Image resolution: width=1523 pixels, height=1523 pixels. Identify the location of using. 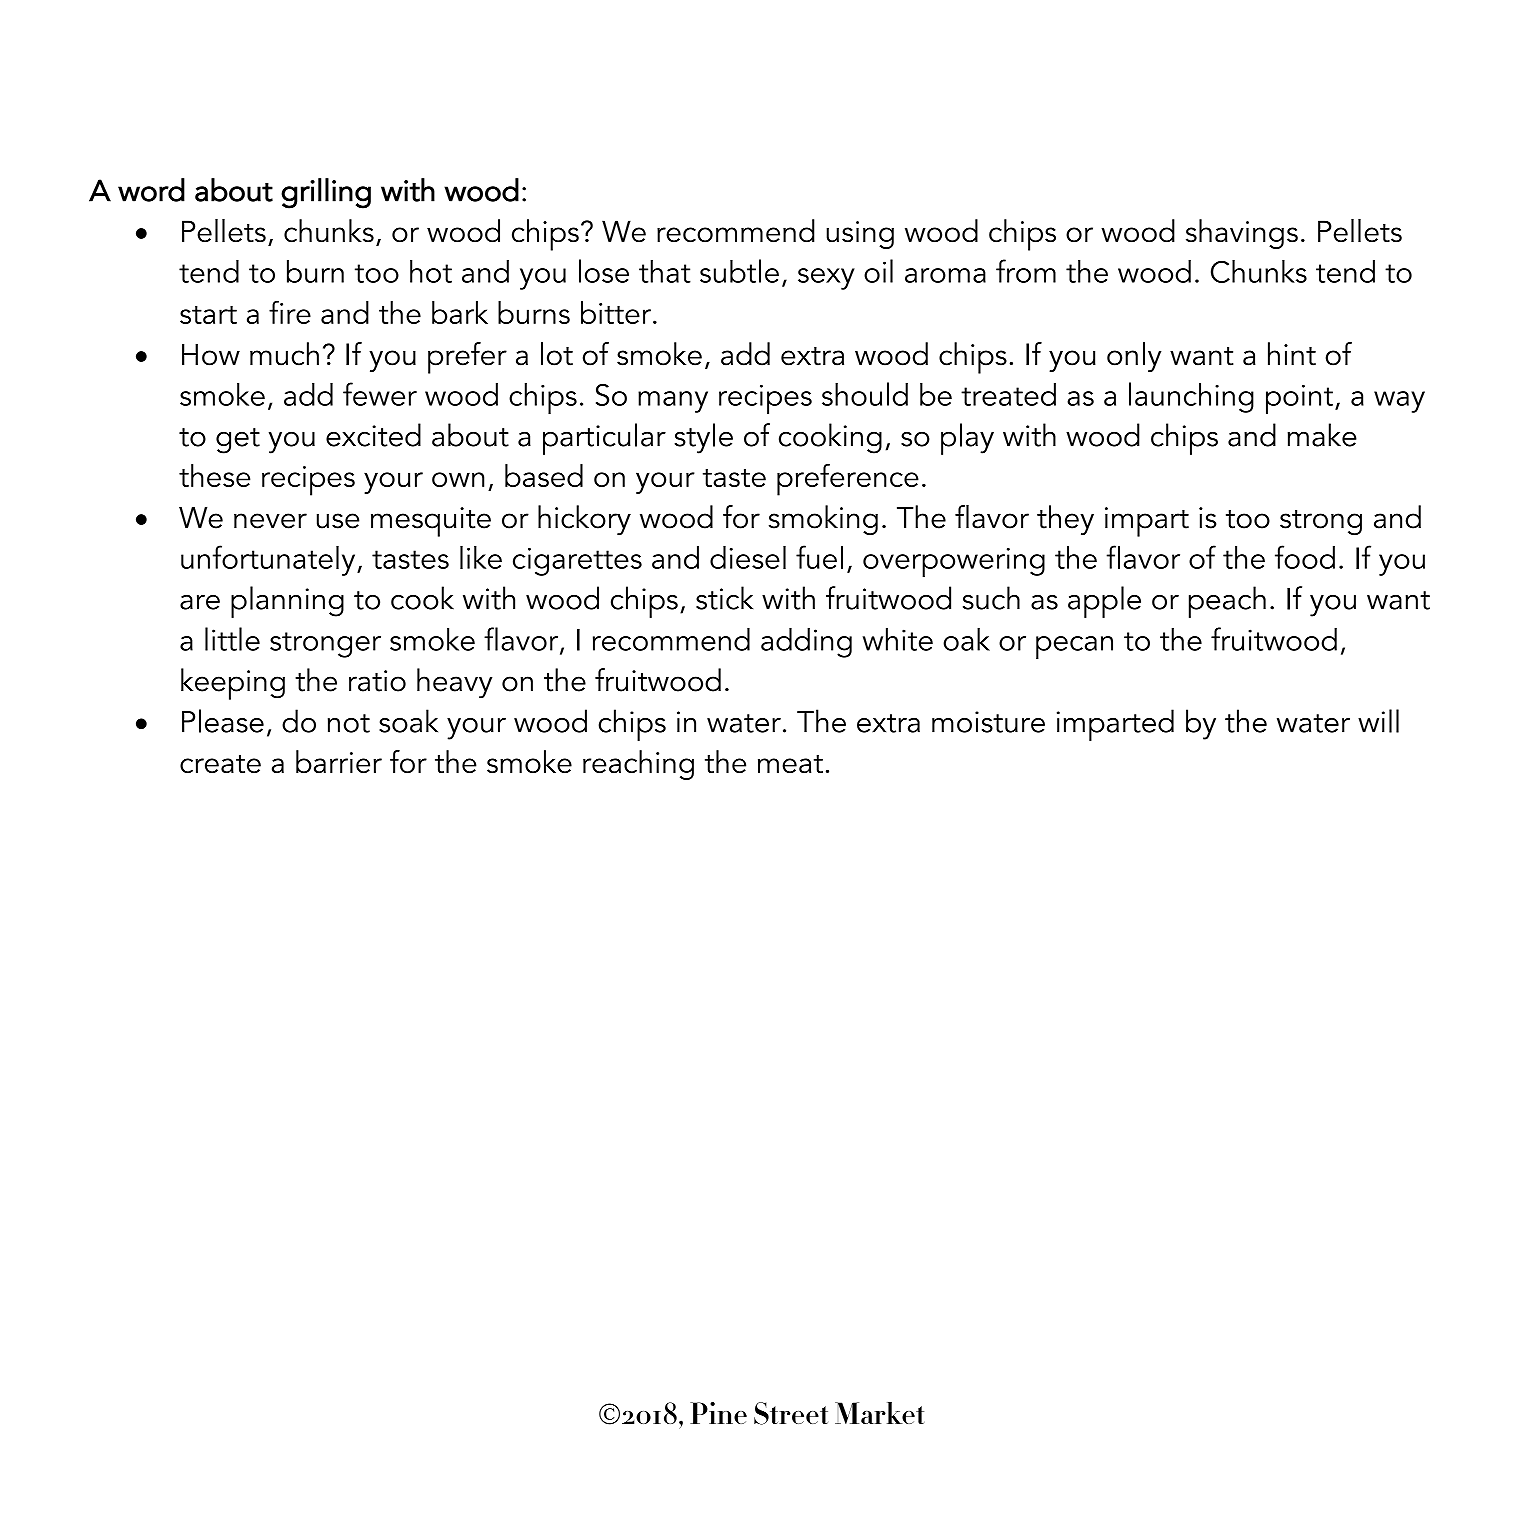
(860, 235).
